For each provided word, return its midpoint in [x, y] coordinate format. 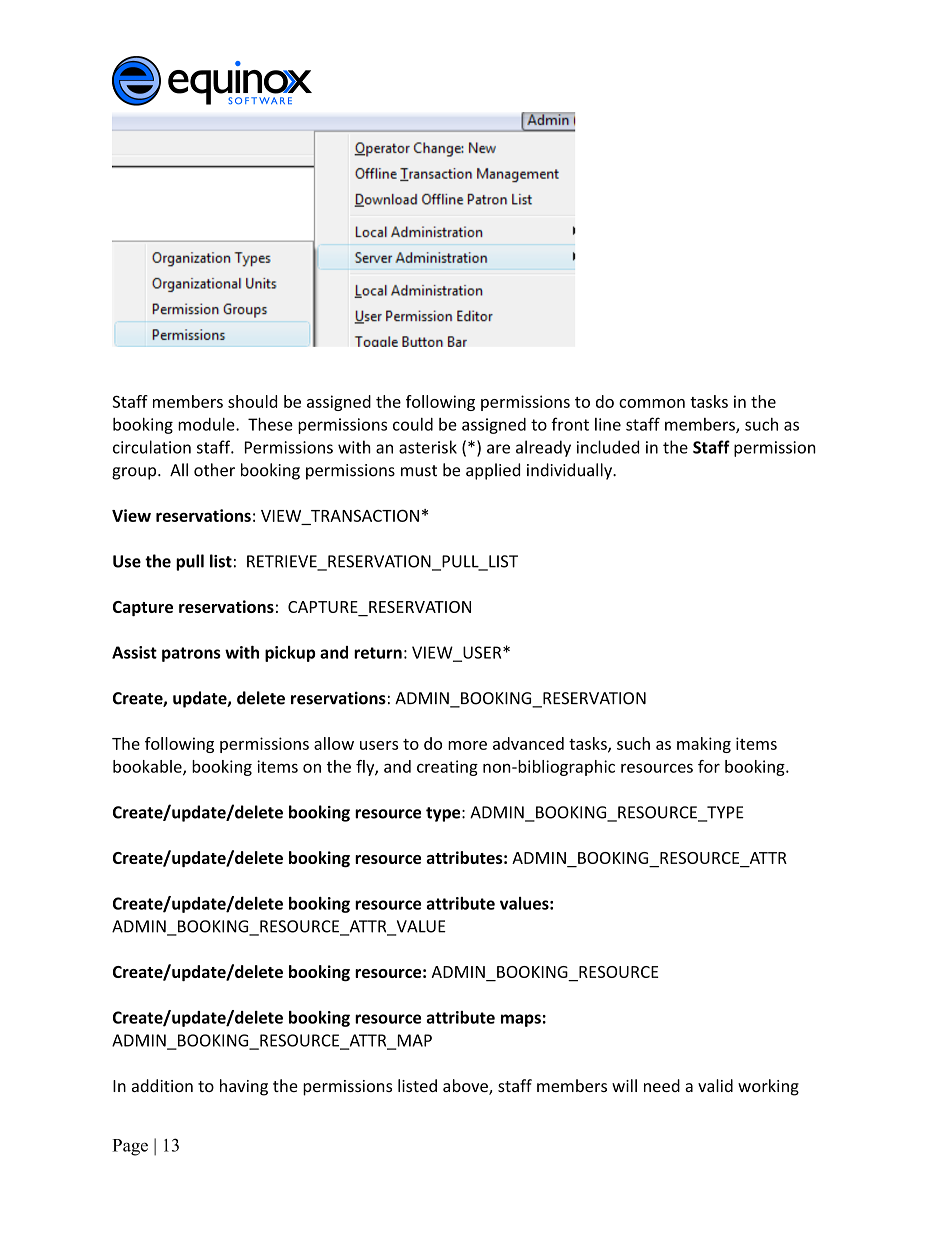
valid [715, 1085]
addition [162, 1085]
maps [521, 1020]
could [413, 424]
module [207, 424]
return [378, 653]
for [709, 766]
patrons [191, 654]
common [652, 403]
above [466, 1087]
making [704, 745]
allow [334, 743]
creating [447, 768]
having [244, 1087]
